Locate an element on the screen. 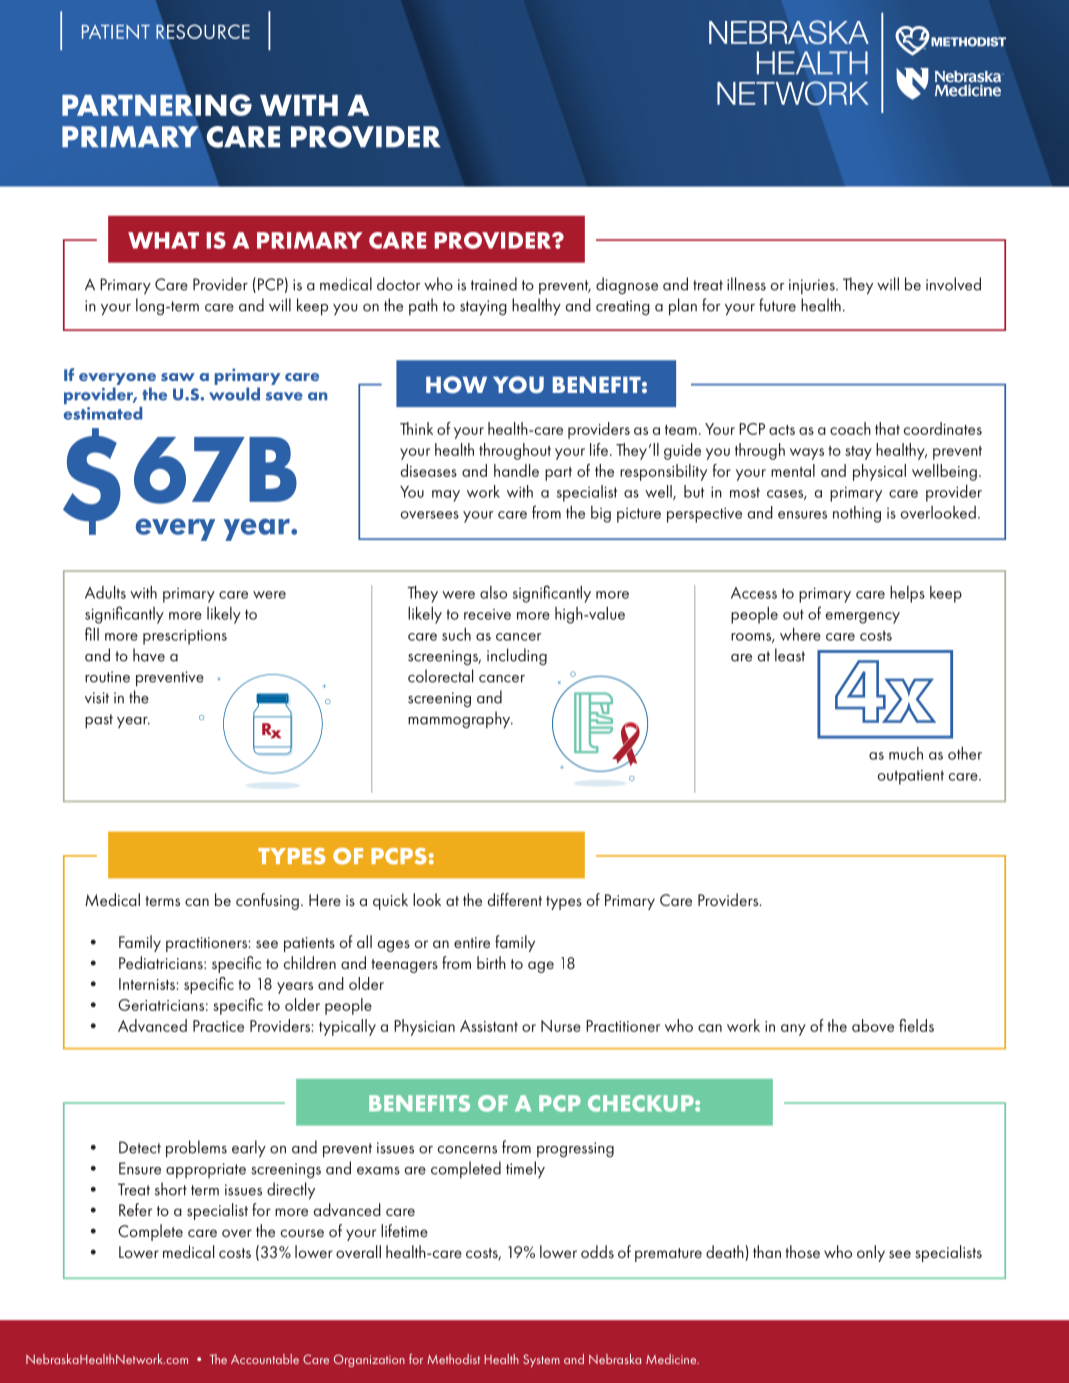 The width and height of the screenshot is (1069, 1383). much is located at coordinates (906, 753).
